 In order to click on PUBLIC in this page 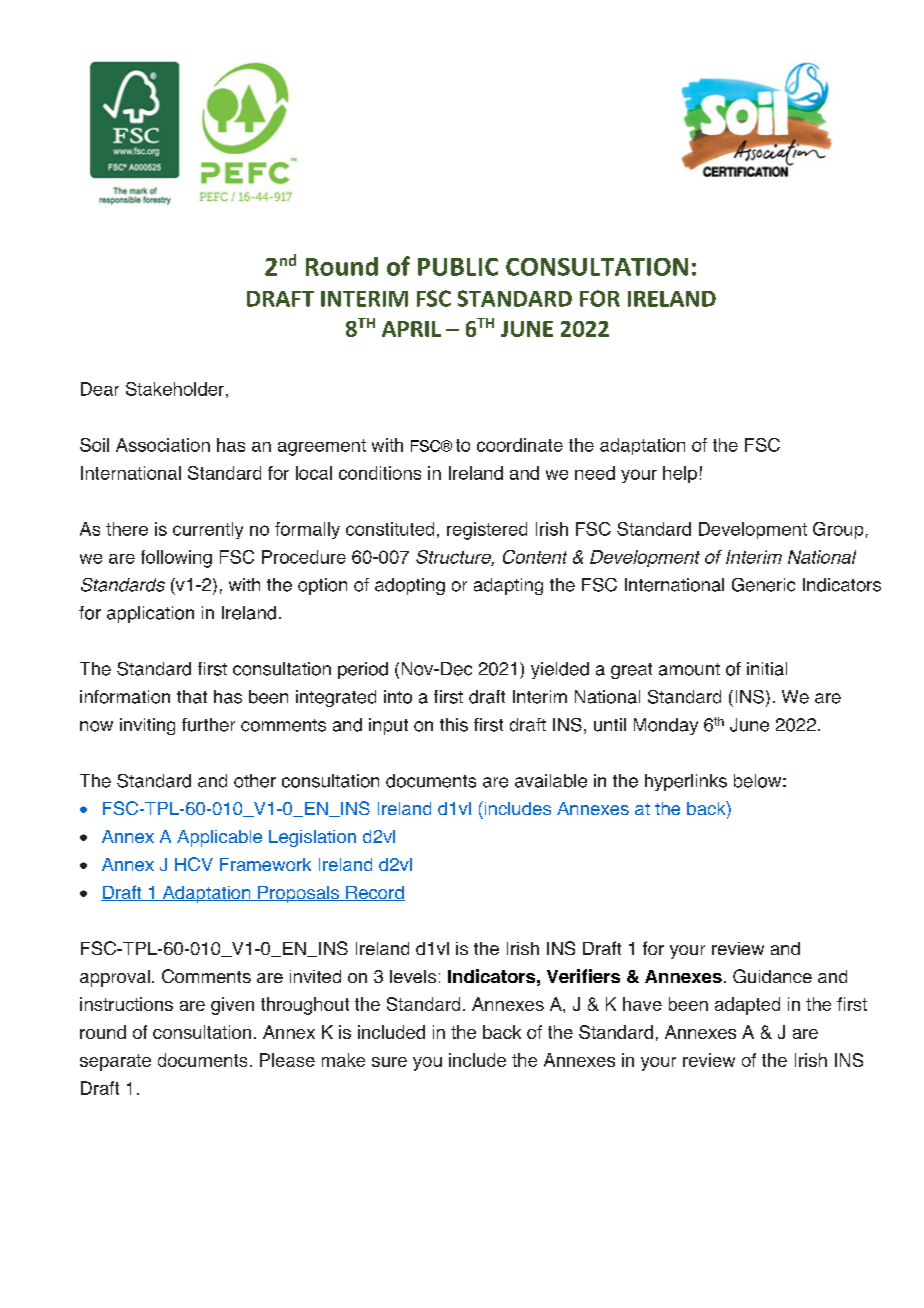, I will do `click(458, 267)`.
